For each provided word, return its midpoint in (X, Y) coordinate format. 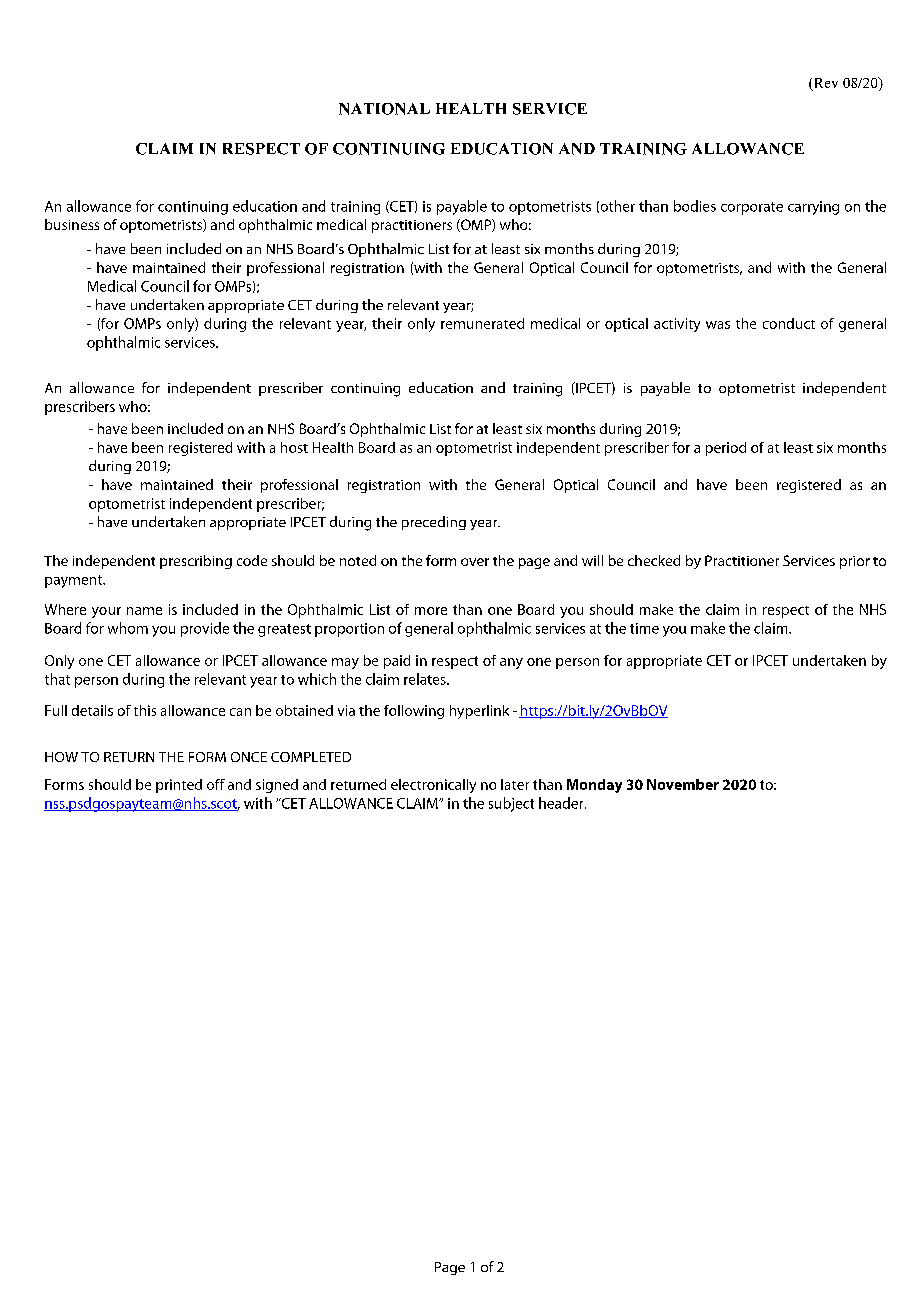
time (644, 628)
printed (179, 786)
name (144, 611)
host (294, 447)
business (72, 224)
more (431, 611)
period (726, 449)
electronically (433, 786)
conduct (789, 323)
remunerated (482, 323)
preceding (434, 523)
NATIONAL (384, 109)
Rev (825, 84)
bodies (695, 206)
